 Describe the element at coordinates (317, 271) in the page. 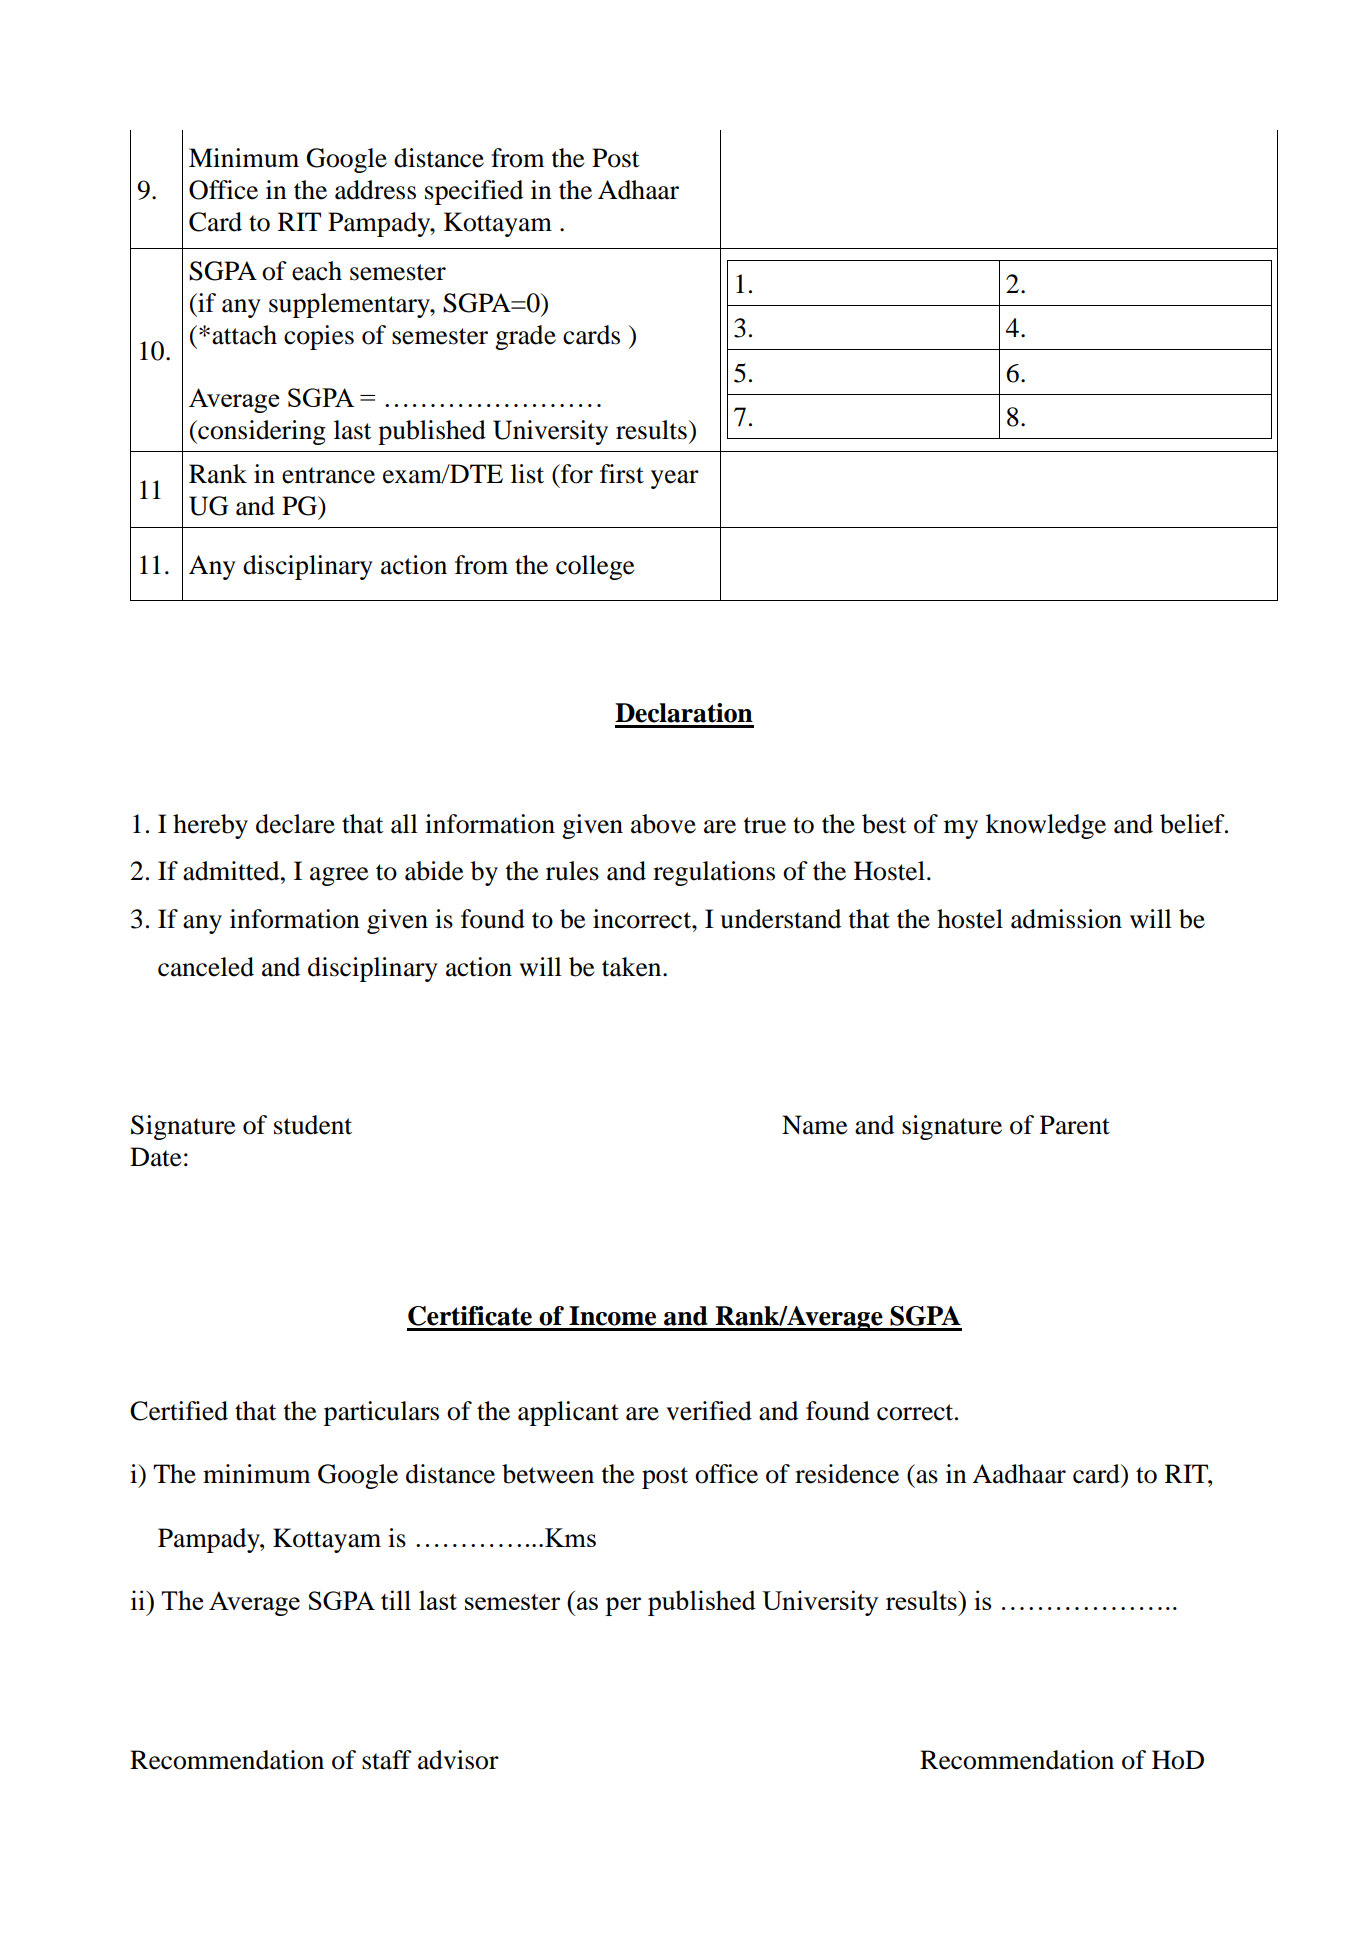

I see `each` at that location.
